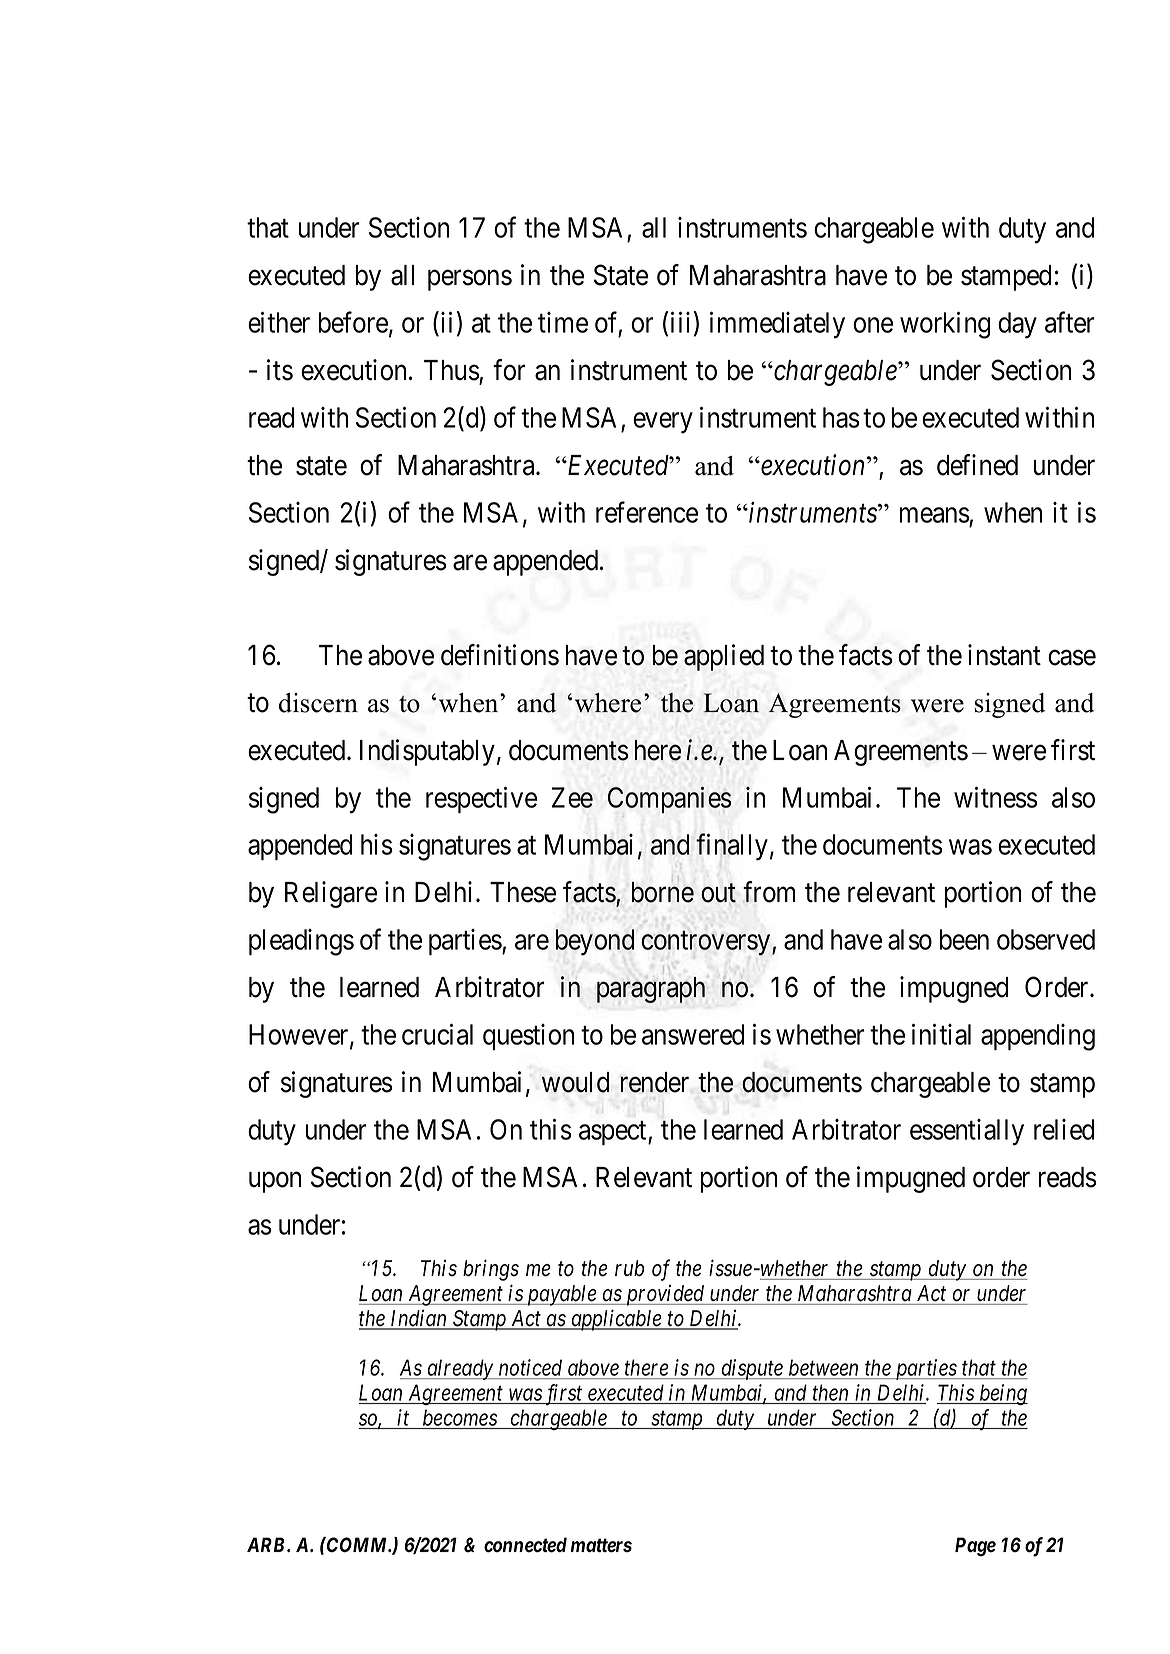 The width and height of the screenshot is (1170, 1654). I want to click on render, so click(654, 1082).
